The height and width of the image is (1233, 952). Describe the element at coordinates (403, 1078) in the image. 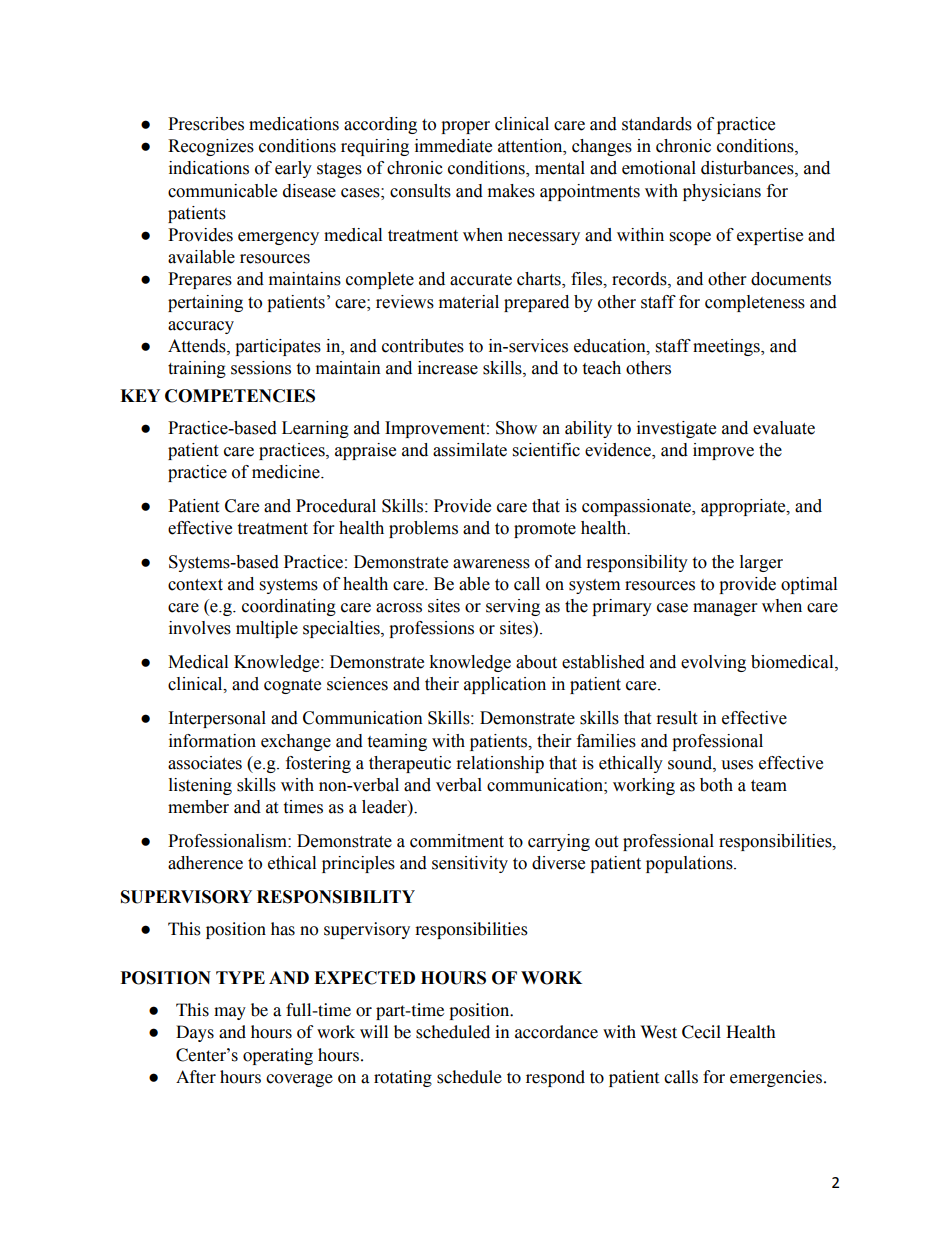

I see `rotating` at that location.
